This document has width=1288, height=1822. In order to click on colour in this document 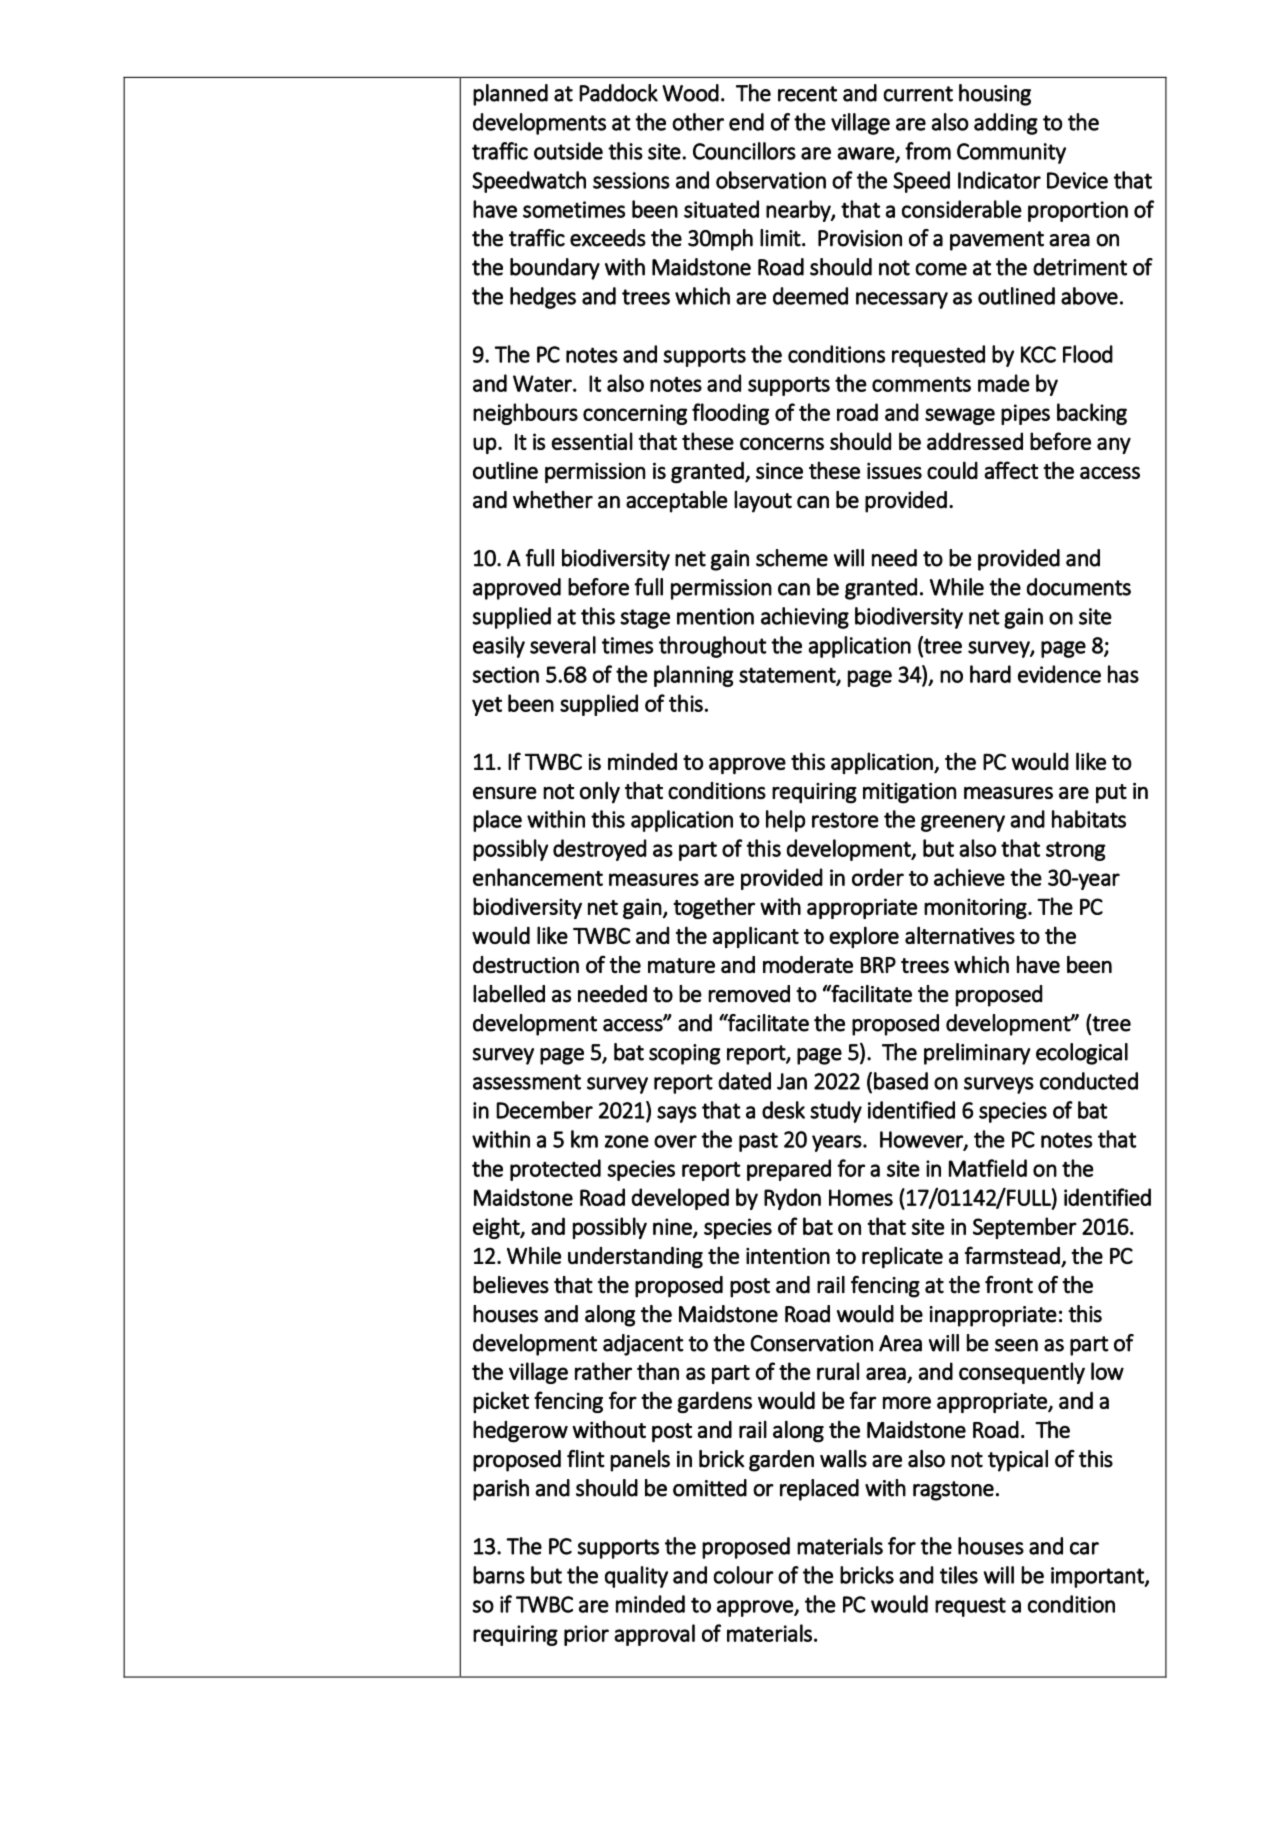, I will do `click(743, 1575)`.
